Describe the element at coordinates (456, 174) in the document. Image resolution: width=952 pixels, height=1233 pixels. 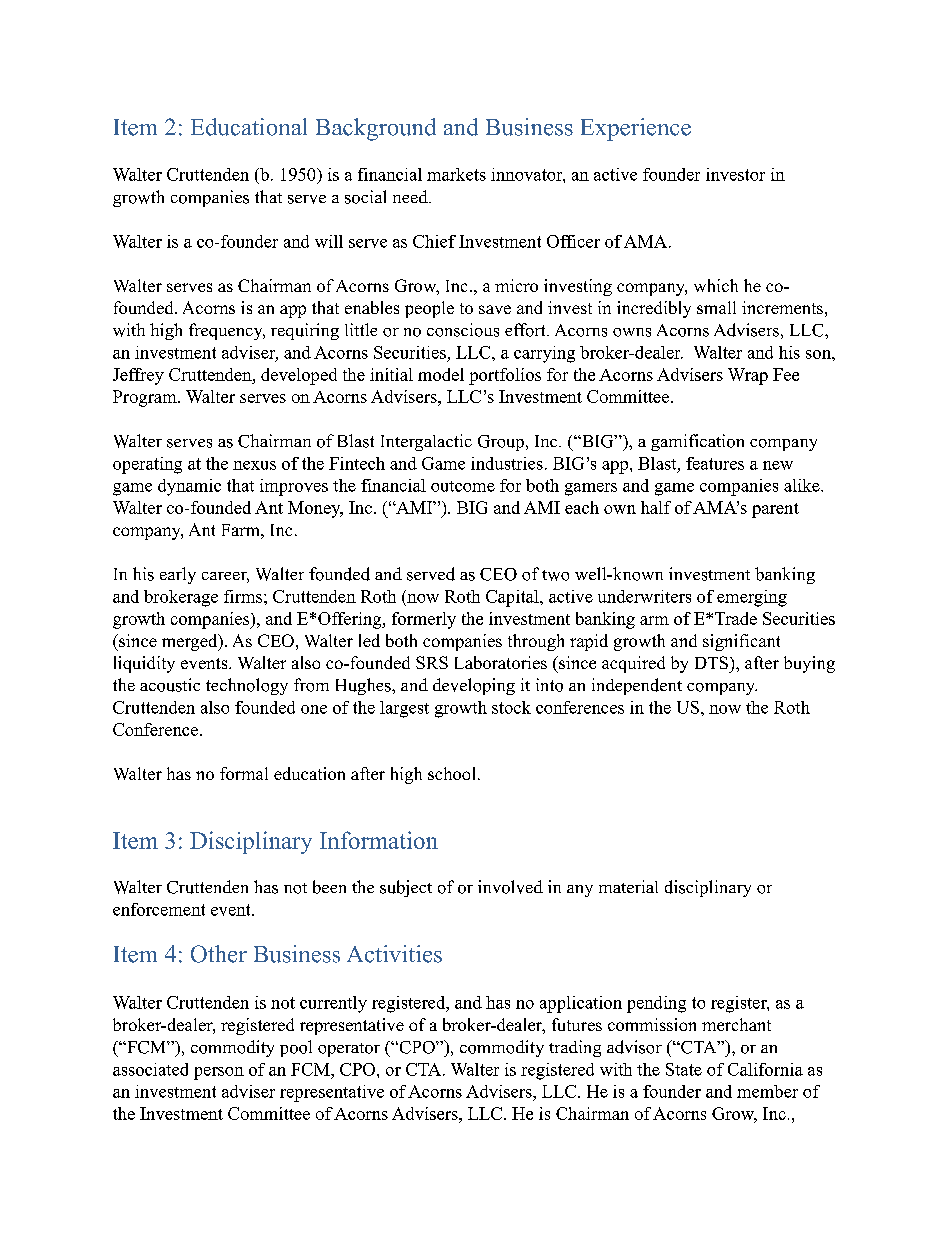
I see `markets` at that location.
